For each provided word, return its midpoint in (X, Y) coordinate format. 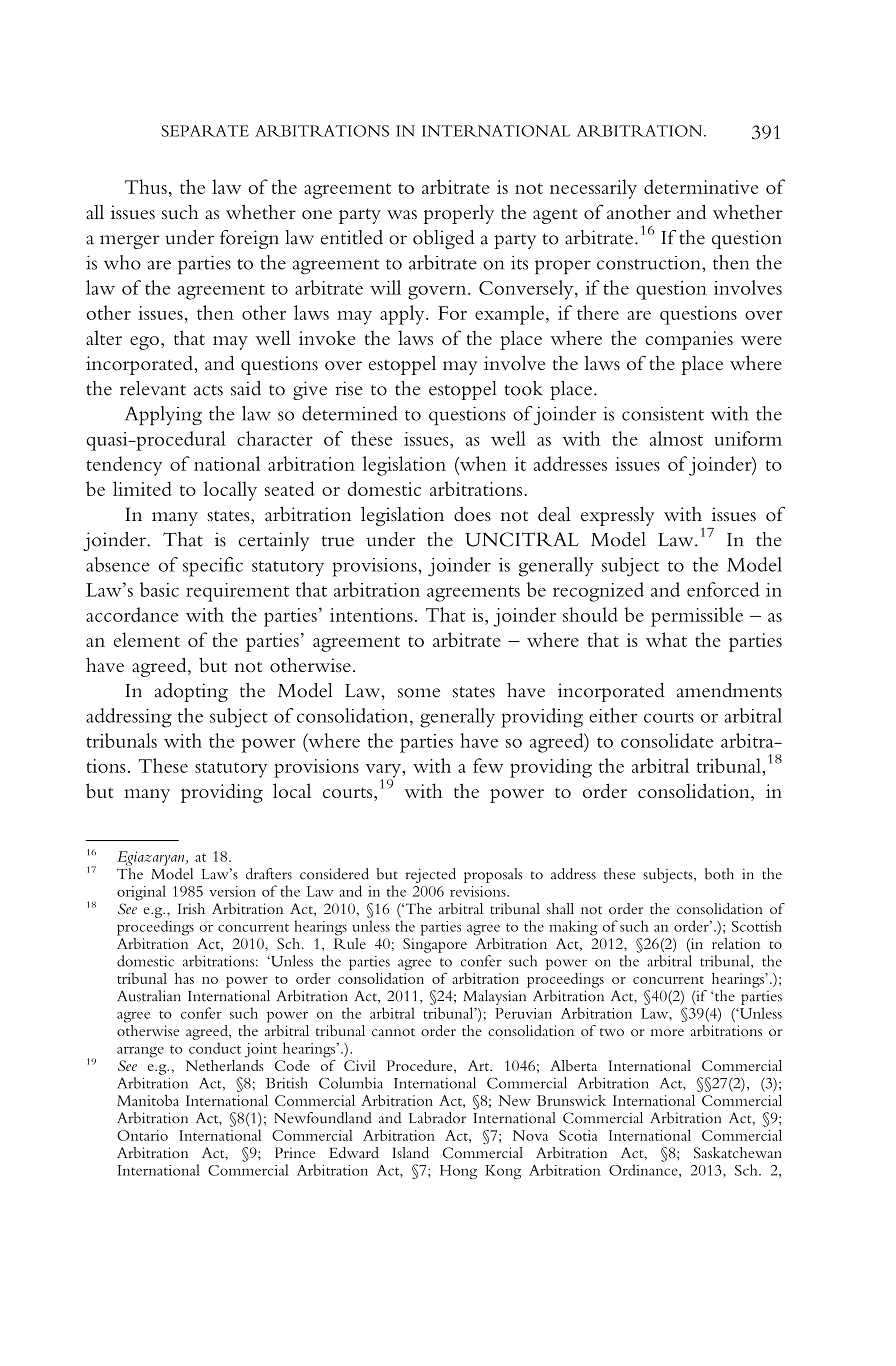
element (147, 639)
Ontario (142, 1135)
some (419, 693)
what (666, 639)
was (402, 215)
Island (410, 1152)
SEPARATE (205, 131)
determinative (701, 186)
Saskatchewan (738, 1152)
